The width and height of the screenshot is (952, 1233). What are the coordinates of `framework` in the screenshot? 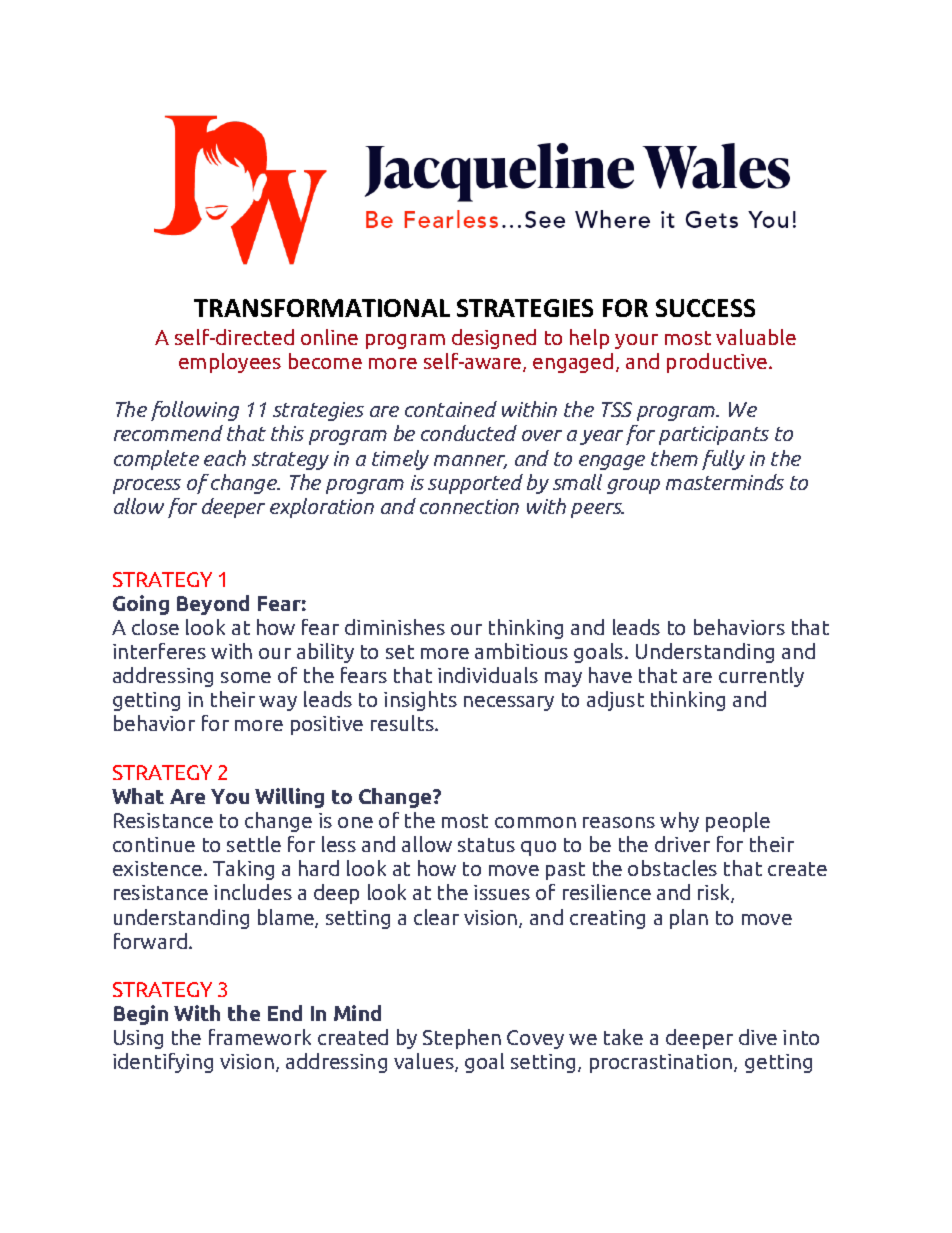 It's located at (260, 1037).
